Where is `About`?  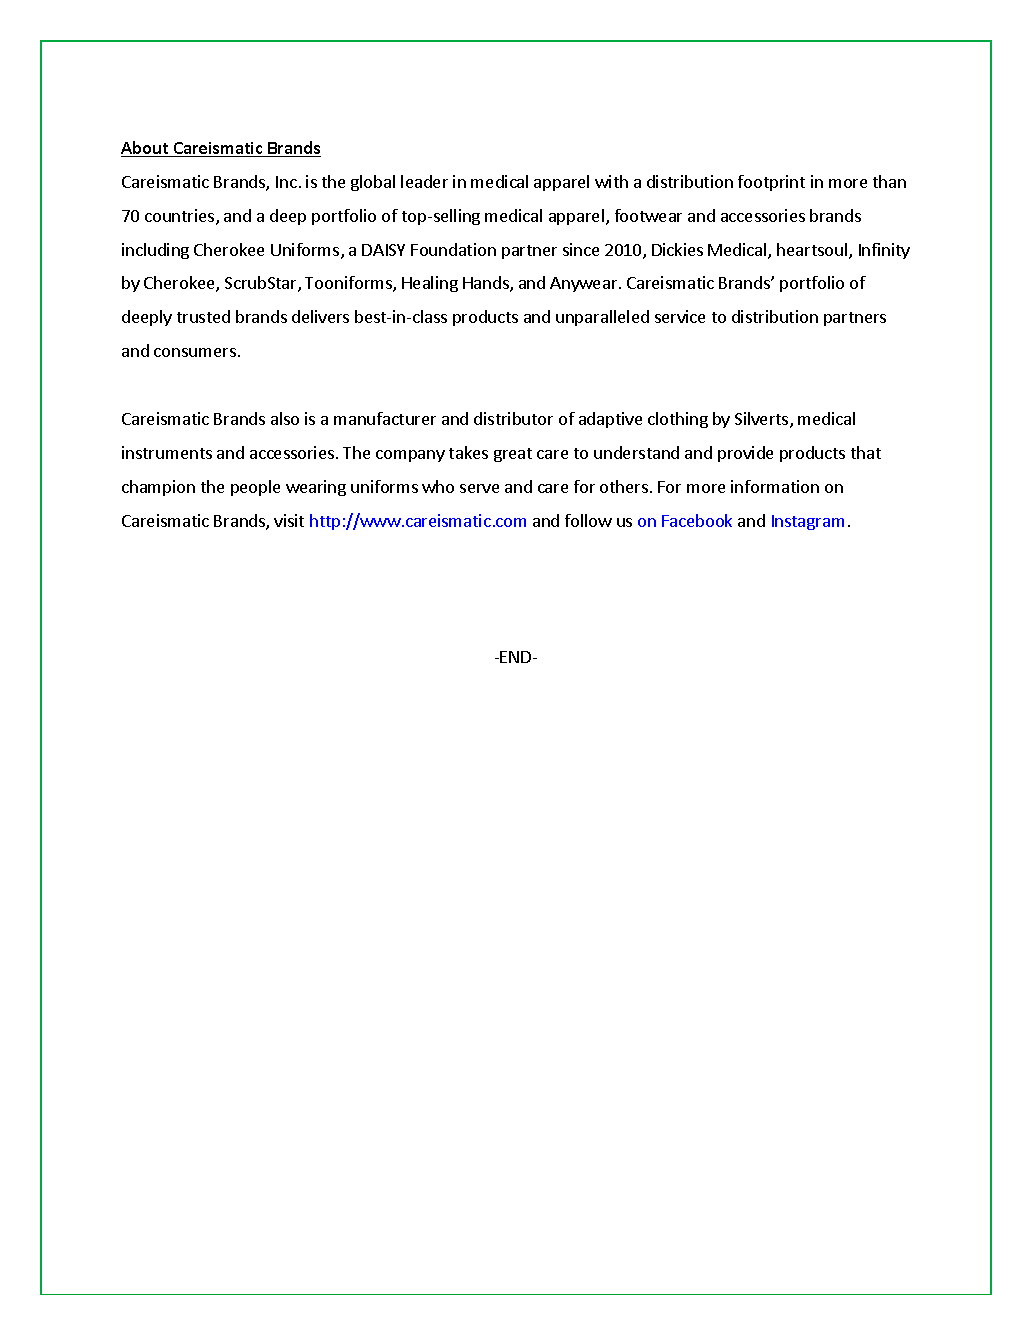
About is located at coordinates (146, 149).
